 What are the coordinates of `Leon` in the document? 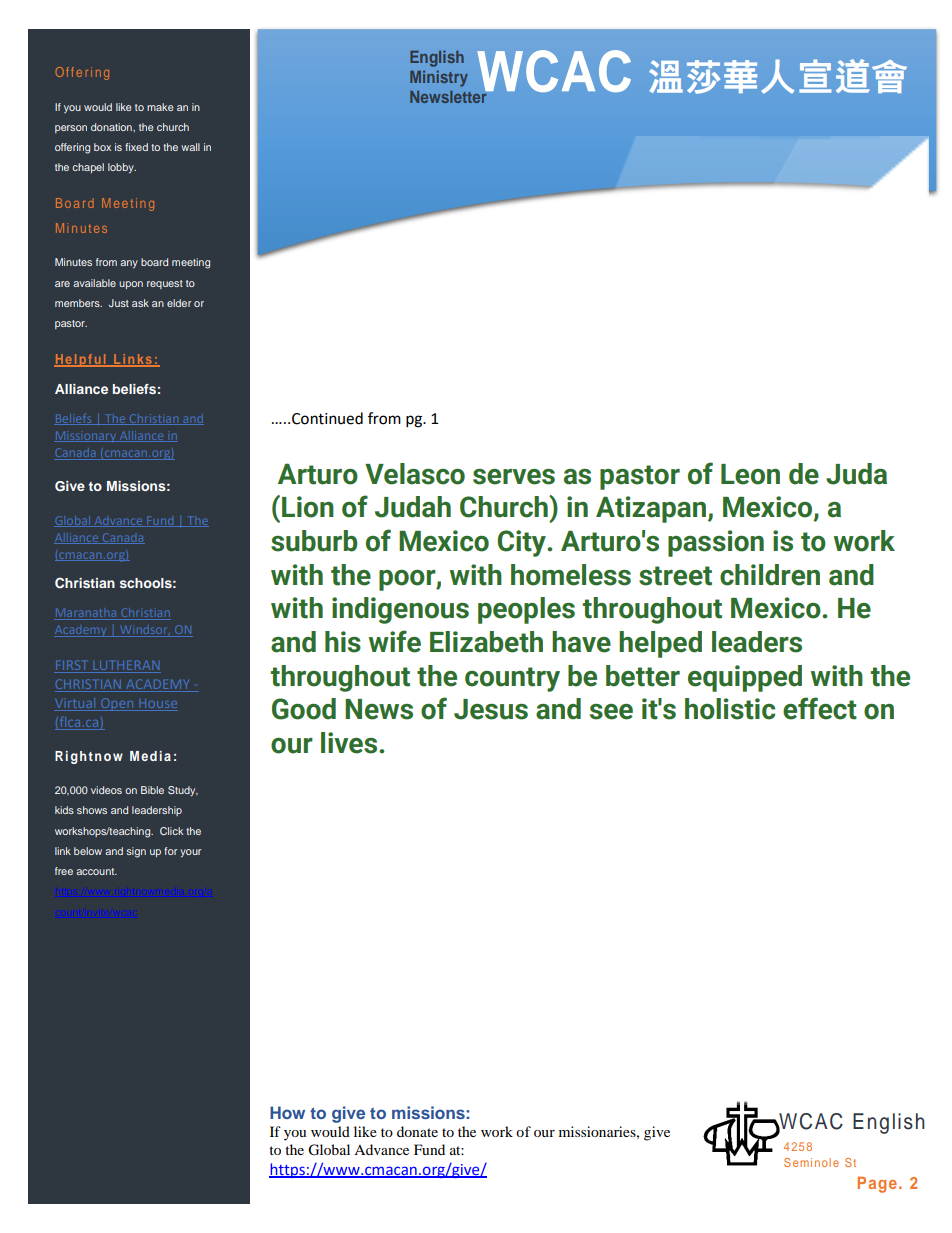 It's located at (750, 474).
